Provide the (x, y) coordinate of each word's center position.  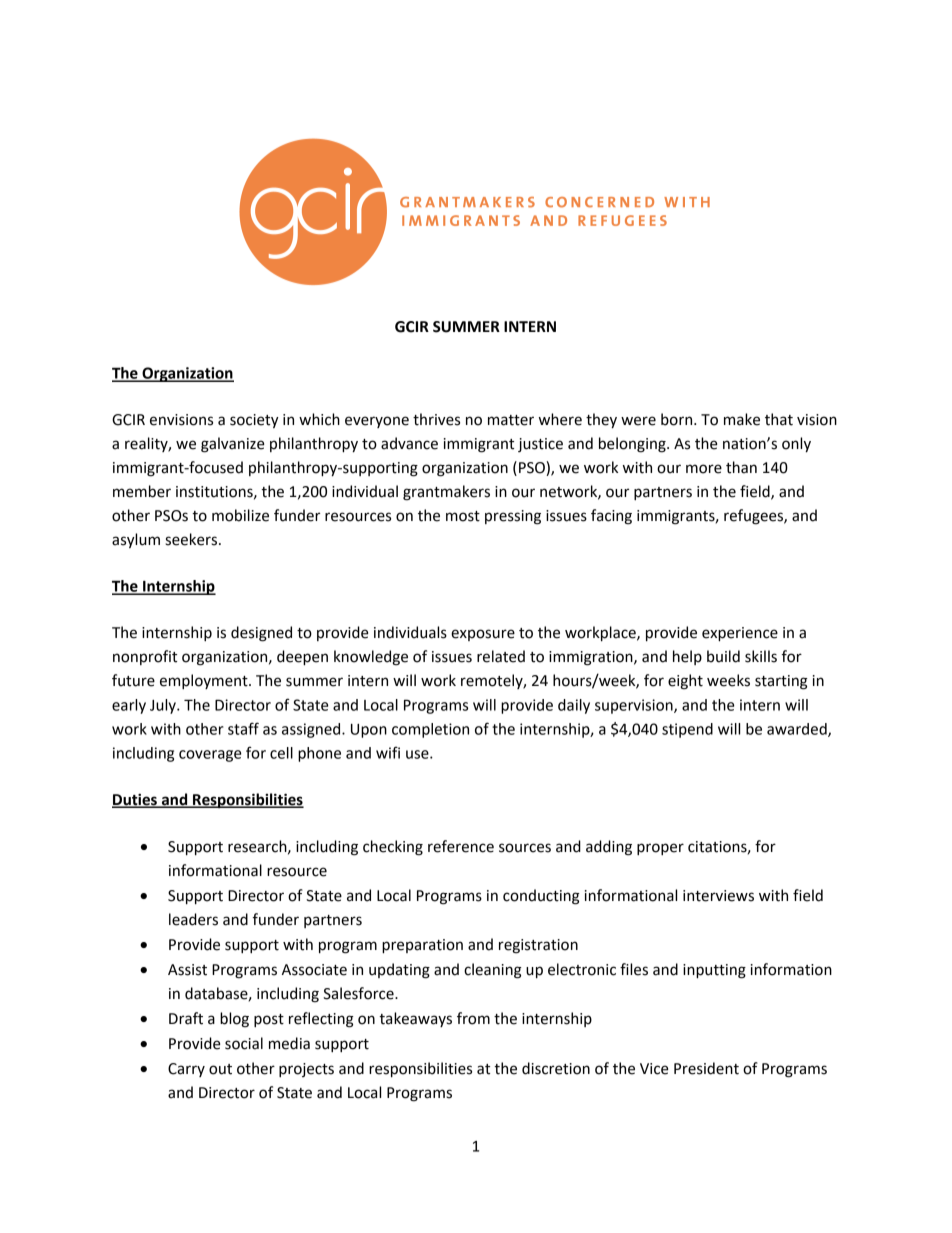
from (473, 1018)
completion (430, 730)
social (244, 1043)
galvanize (232, 445)
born (678, 419)
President (706, 1068)
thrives (436, 419)
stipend (687, 730)
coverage (210, 756)
